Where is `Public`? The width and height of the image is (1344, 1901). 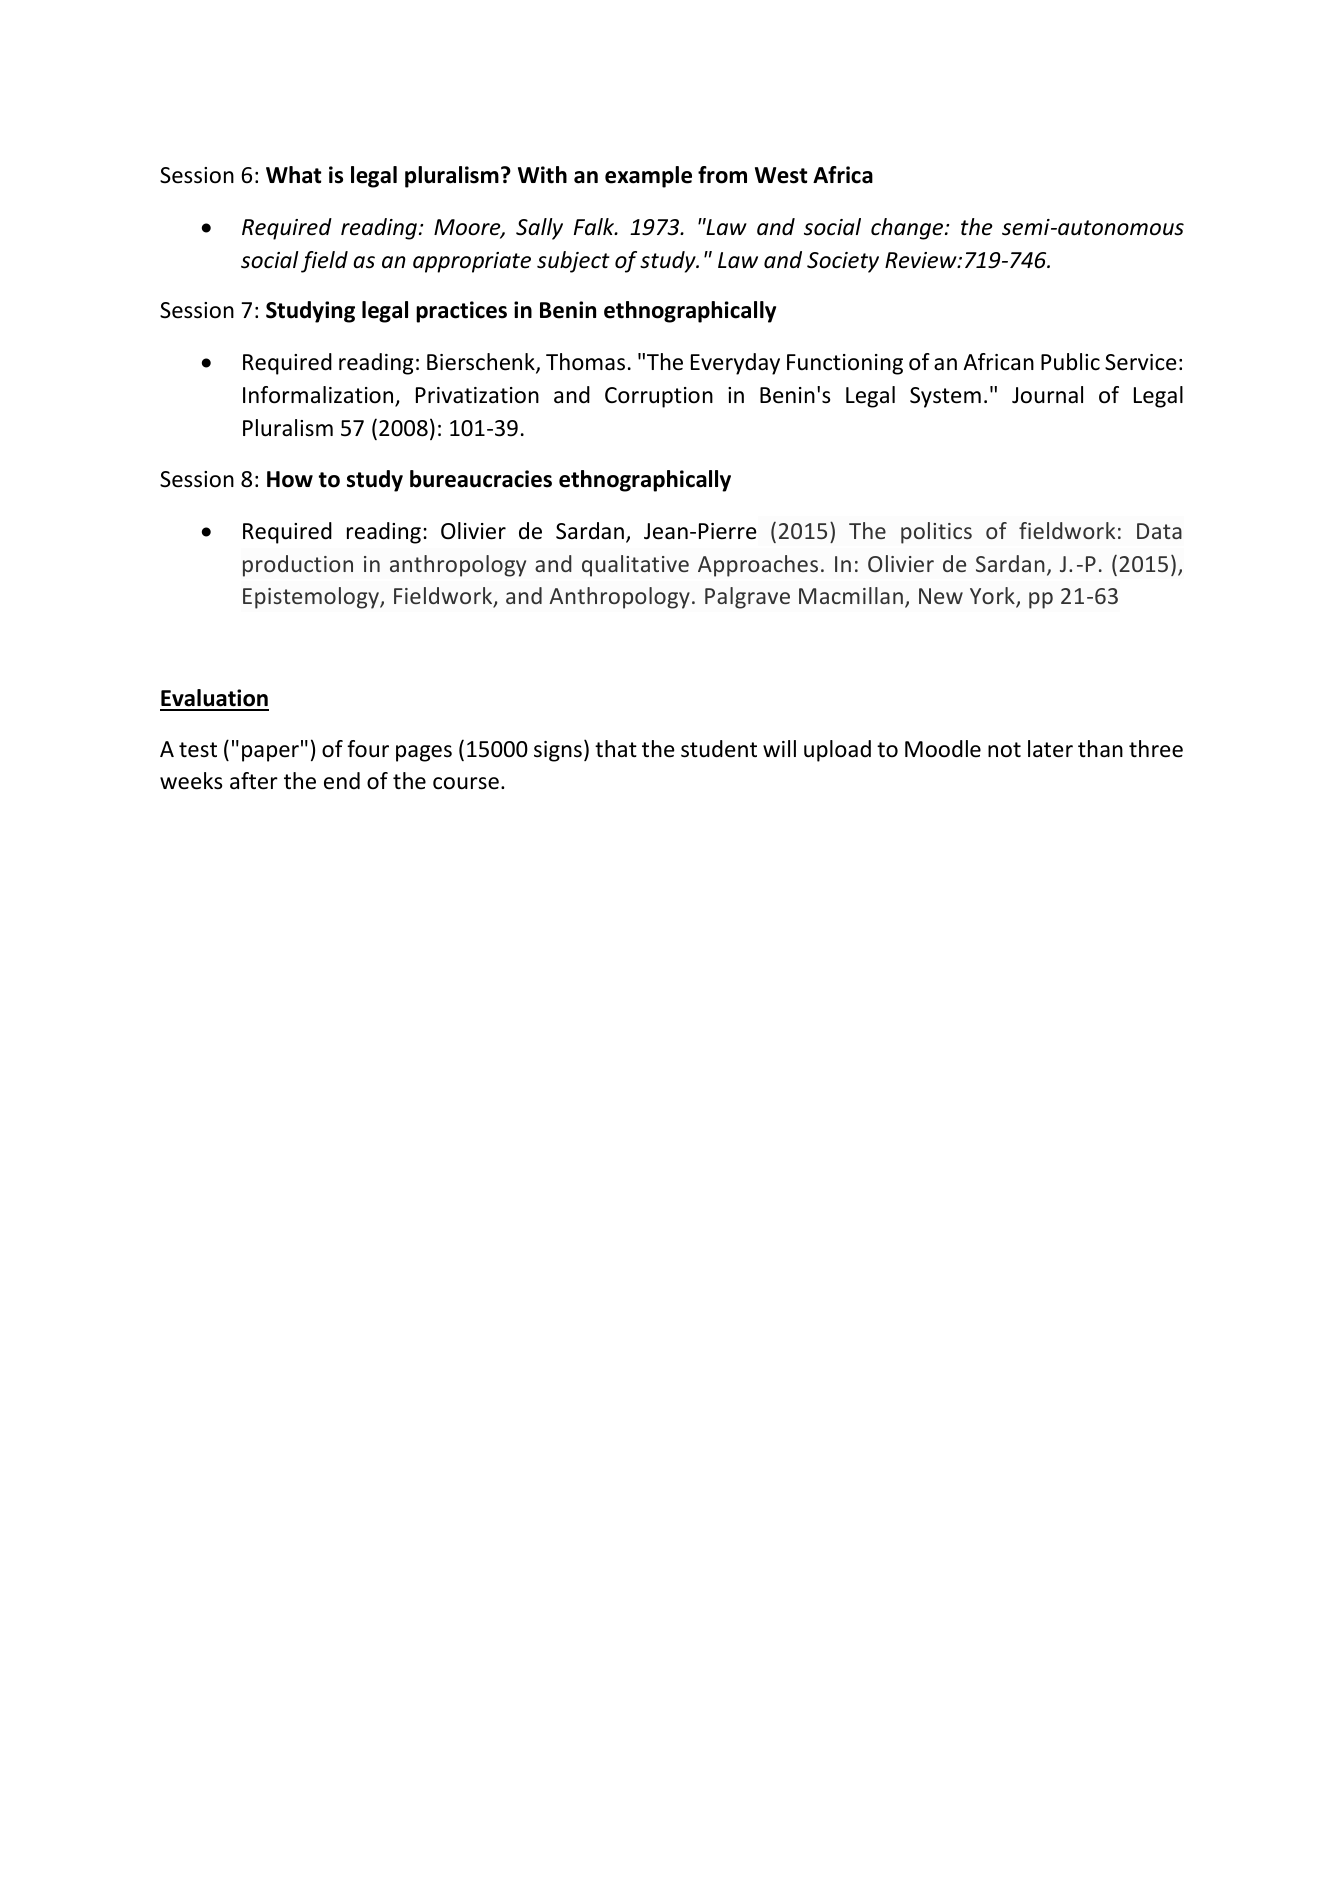 Public is located at coordinates (1070, 362).
